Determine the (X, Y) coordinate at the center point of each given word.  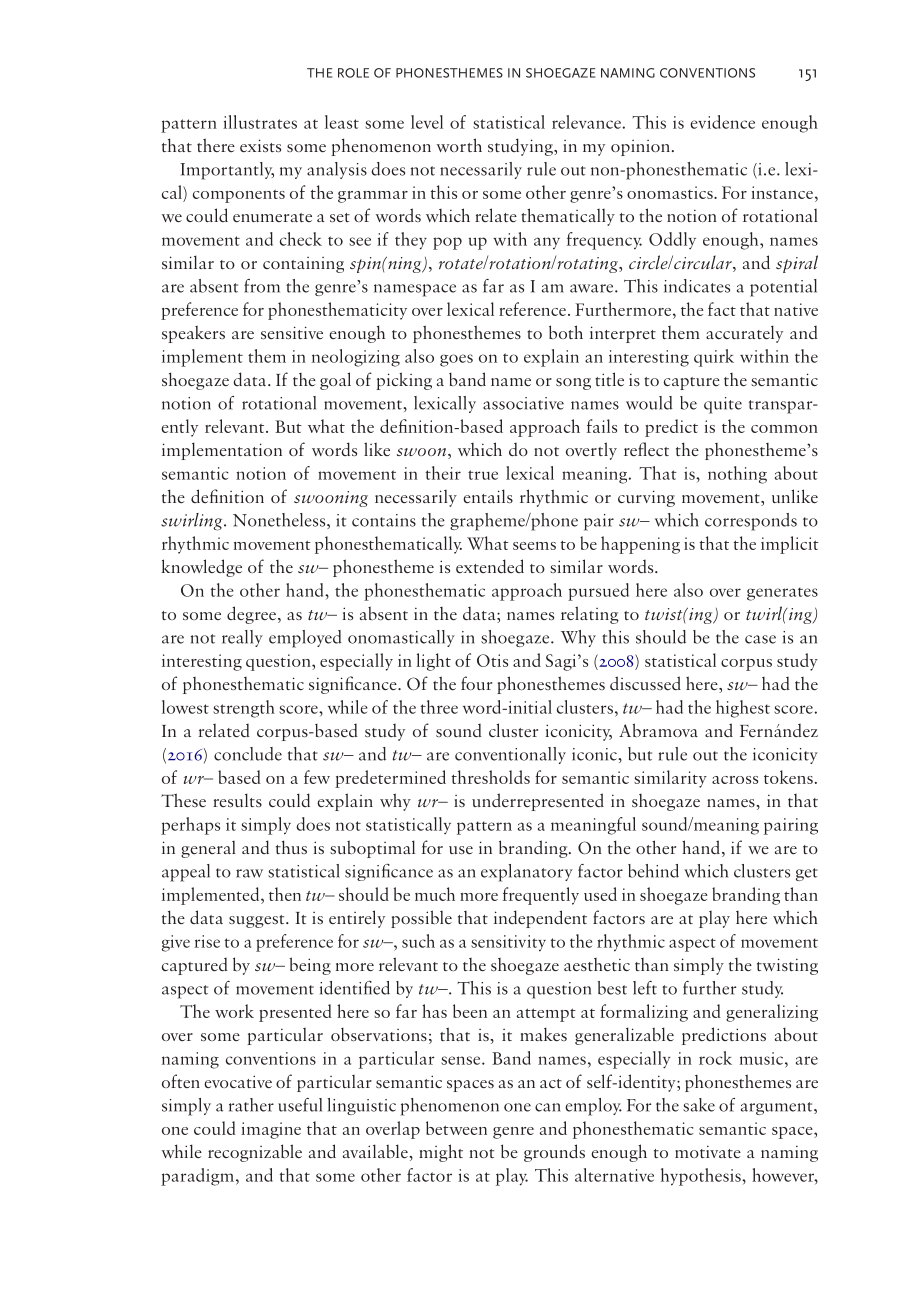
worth (459, 145)
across (735, 780)
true (483, 475)
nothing (737, 475)
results (237, 800)
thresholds (491, 777)
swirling (193, 522)
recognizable (255, 1153)
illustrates (260, 122)
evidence (722, 122)
